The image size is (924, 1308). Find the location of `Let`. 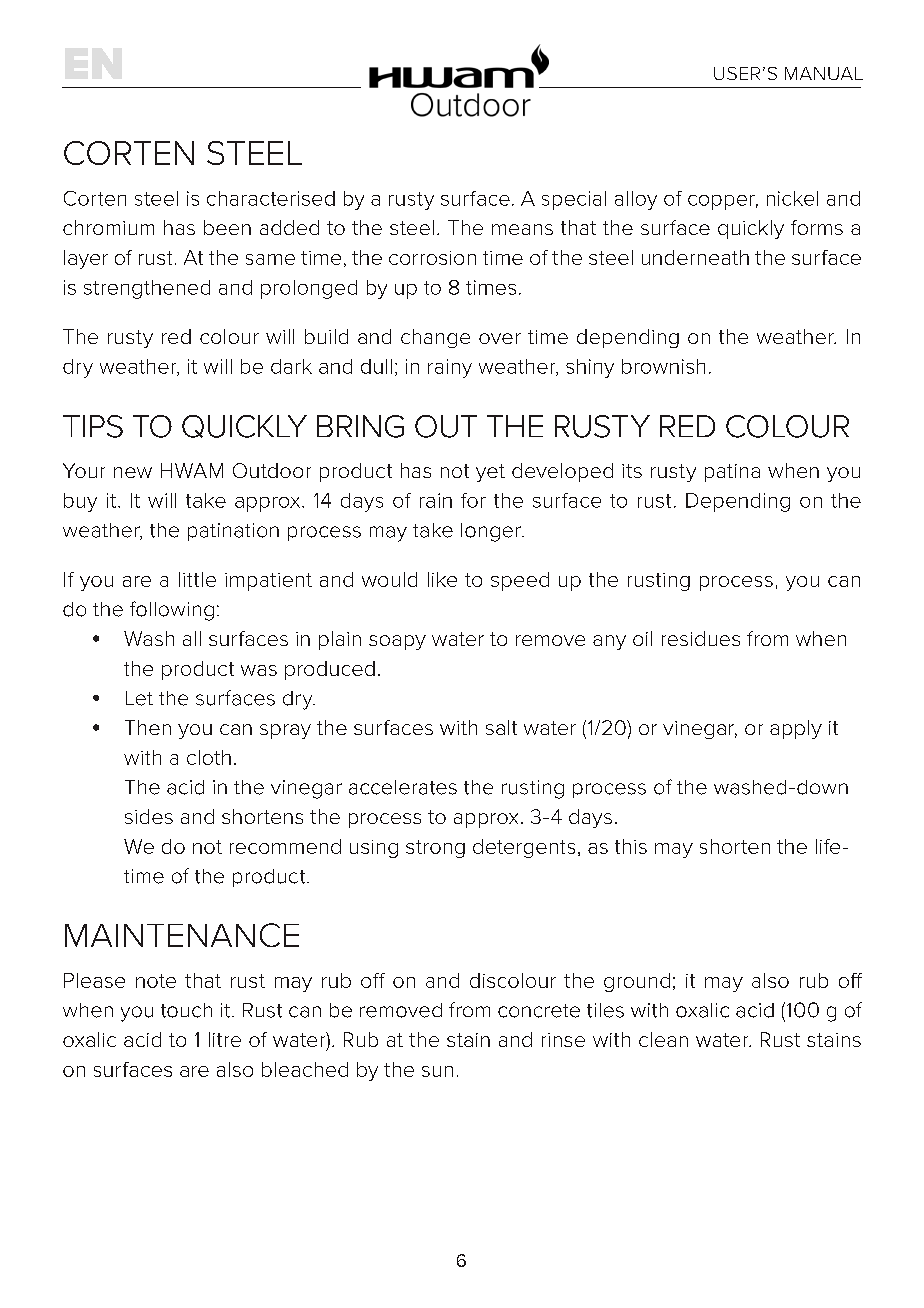

Let is located at coordinates (139, 698).
